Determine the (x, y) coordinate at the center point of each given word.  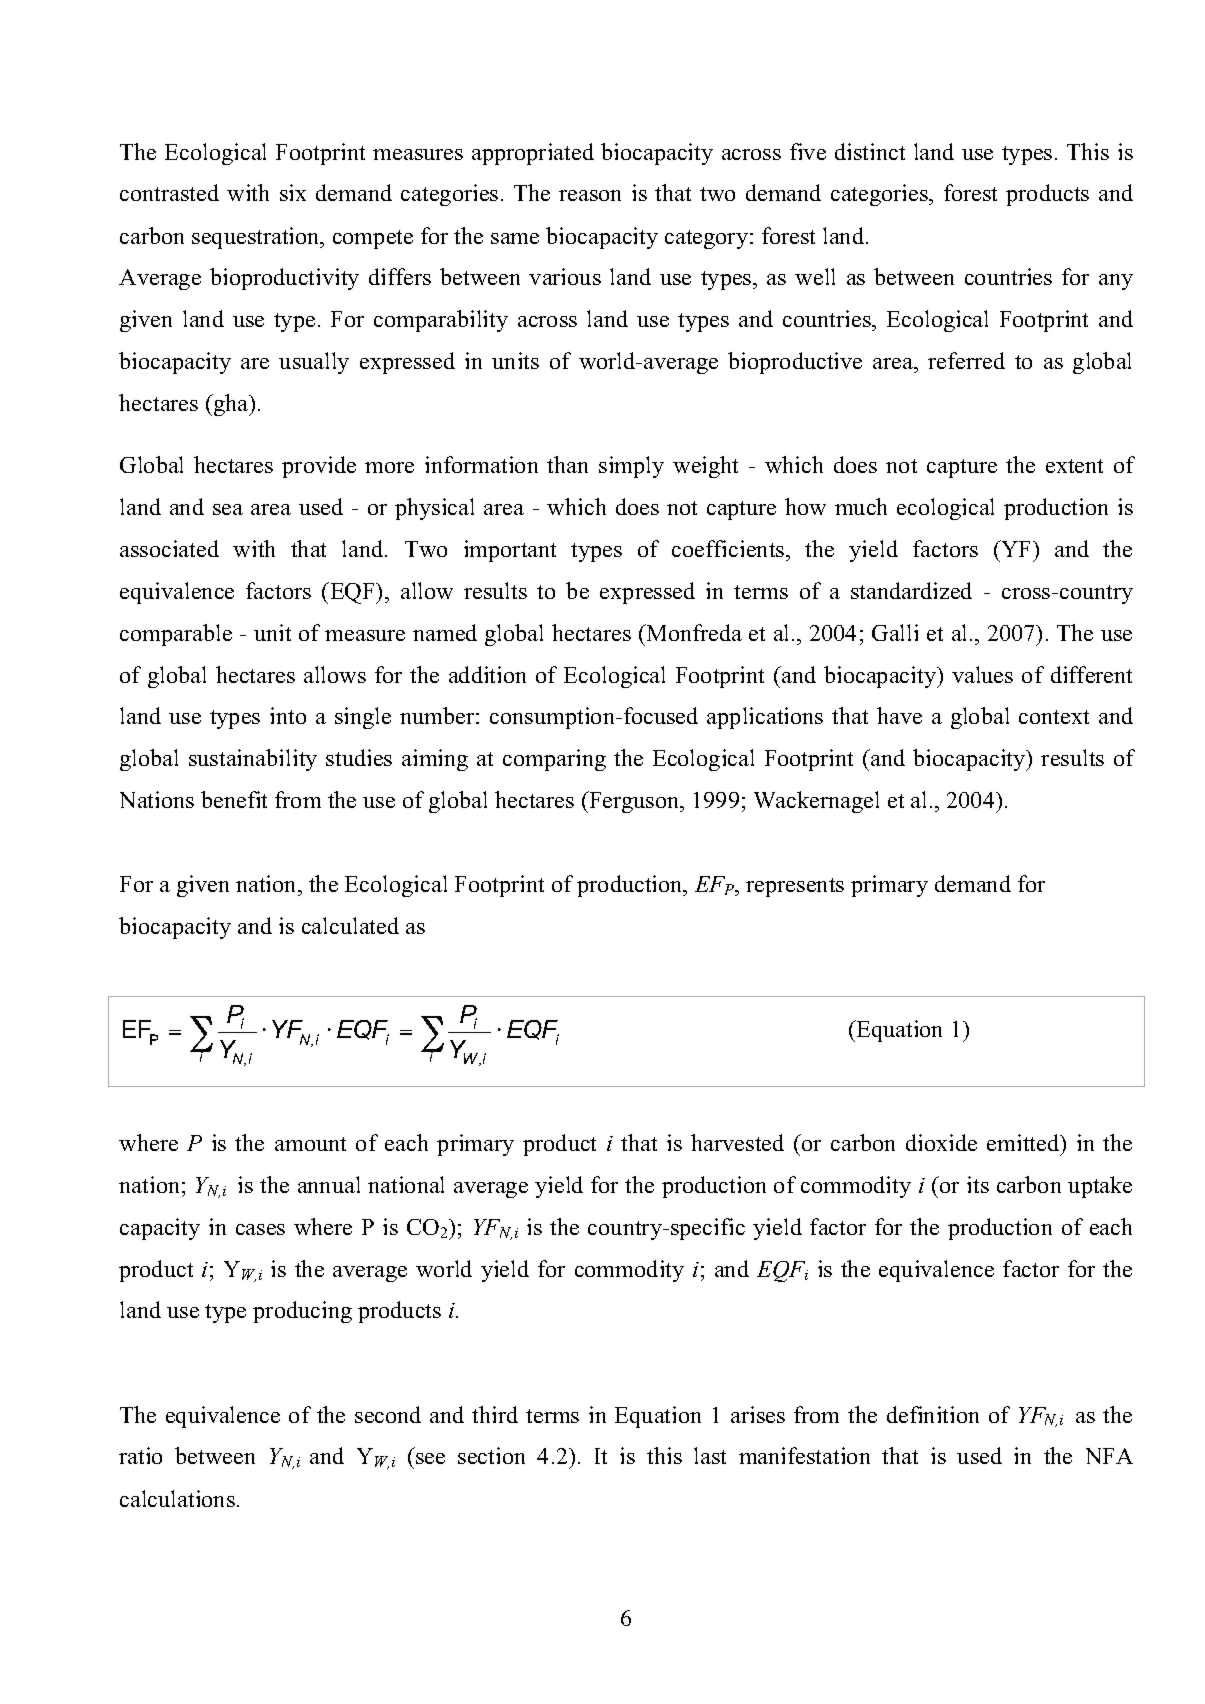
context (1054, 717)
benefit (234, 799)
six (293, 192)
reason (590, 195)
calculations (177, 1498)
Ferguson (634, 802)
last (710, 1455)
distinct (870, 151)
